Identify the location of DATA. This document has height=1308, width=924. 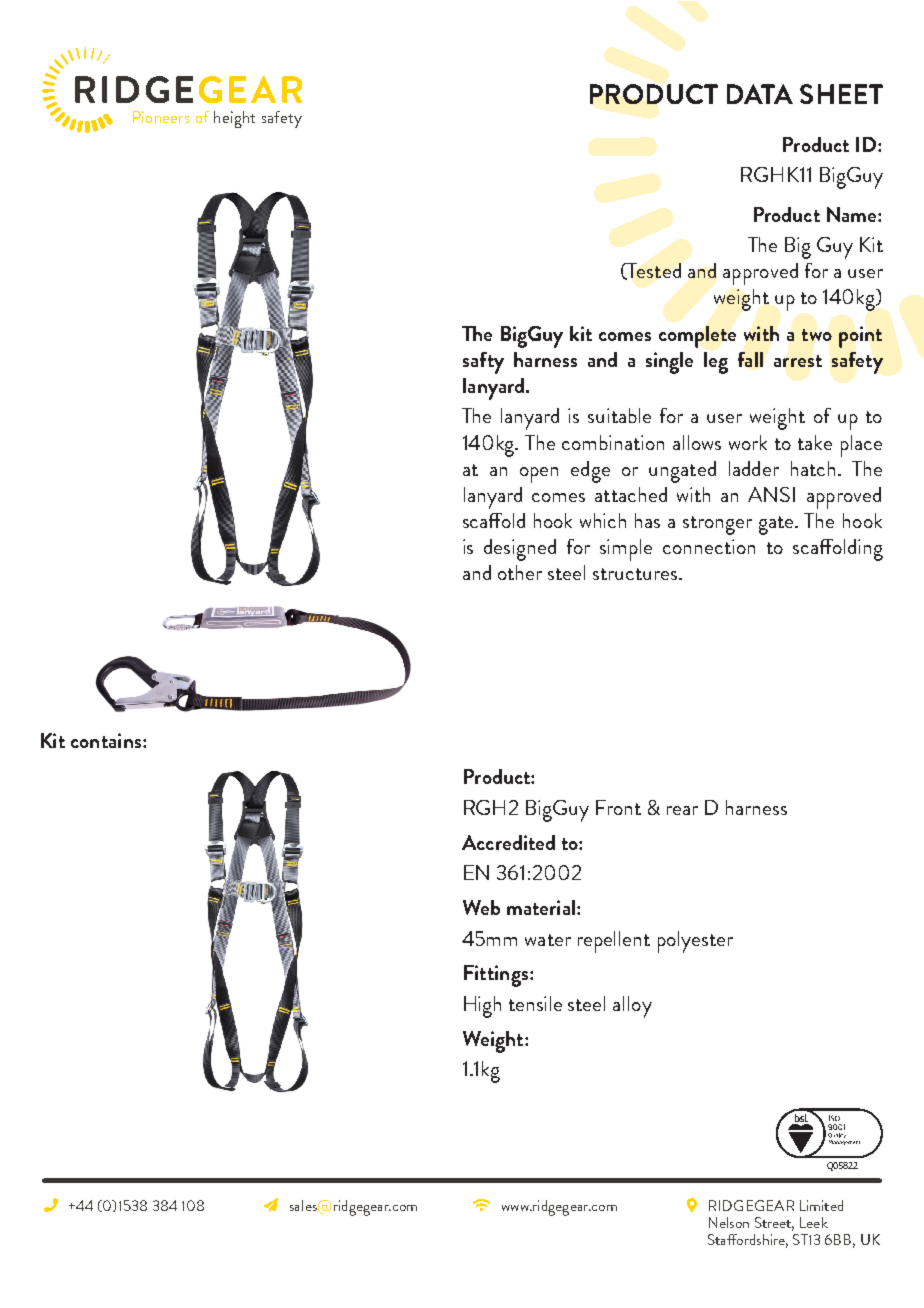
(760, 94).
